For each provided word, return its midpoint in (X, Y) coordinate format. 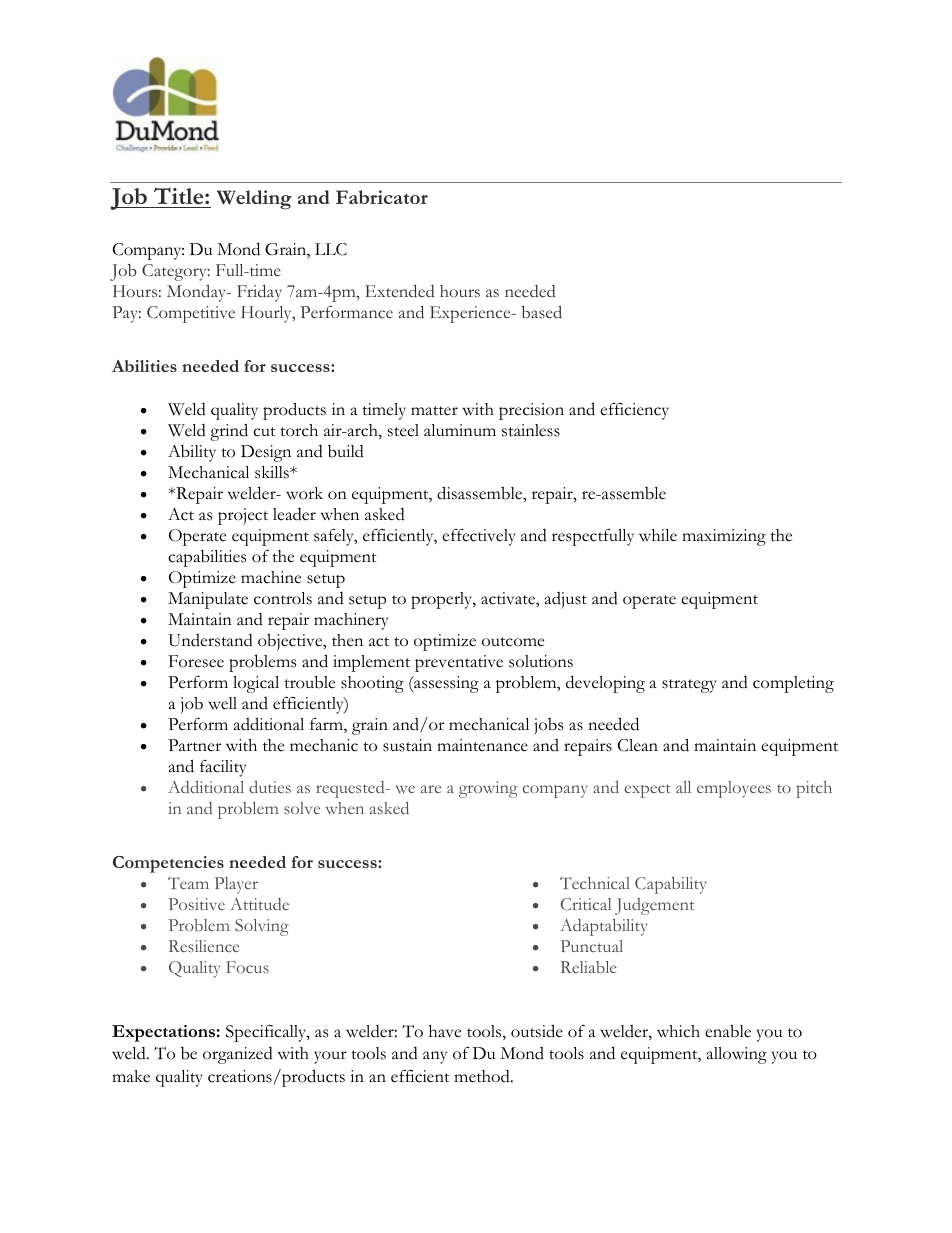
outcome (513, 642)
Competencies (168, 864)
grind (229, 432)
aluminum (460, 430)
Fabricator (382, 197)
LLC (331, 249)
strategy (689, 686)
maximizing (724, 537)
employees (734, 789)
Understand (210, 640)
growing (488, 789)
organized (238, 1055)
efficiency (634, 411)
